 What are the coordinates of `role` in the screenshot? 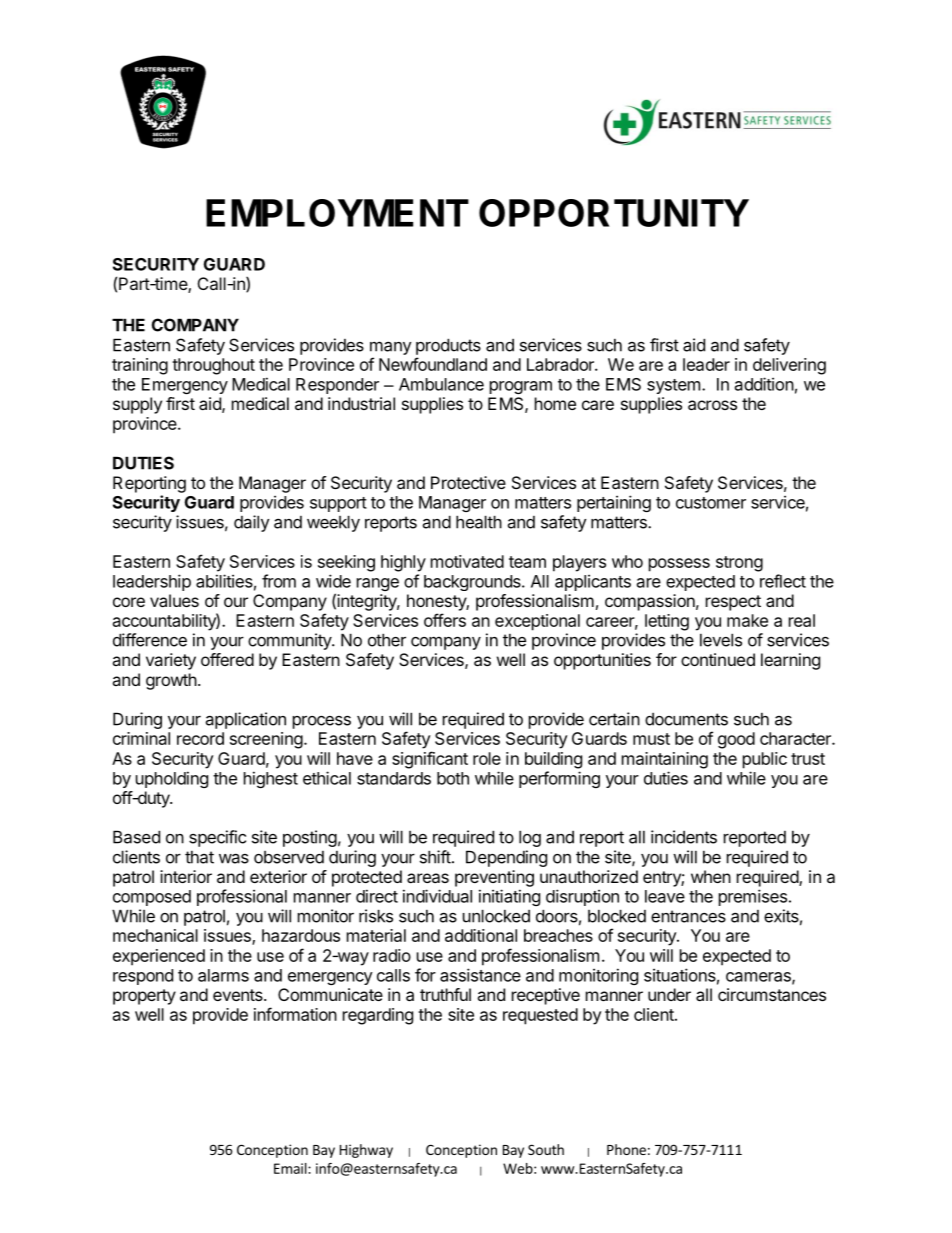 It's located at (487, 758).
